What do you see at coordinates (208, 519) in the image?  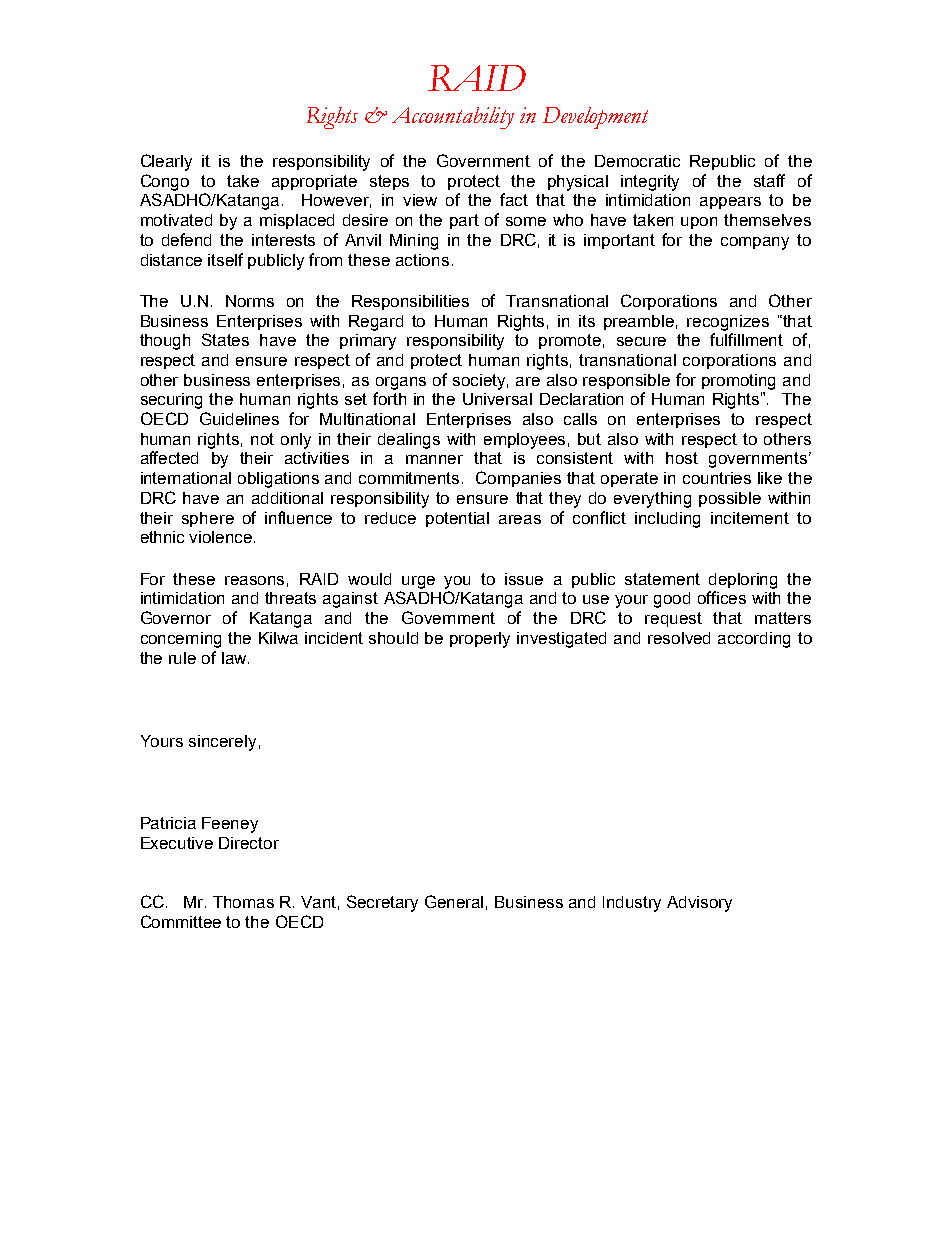 I see `sphere` at bounding box center [208, 519].
